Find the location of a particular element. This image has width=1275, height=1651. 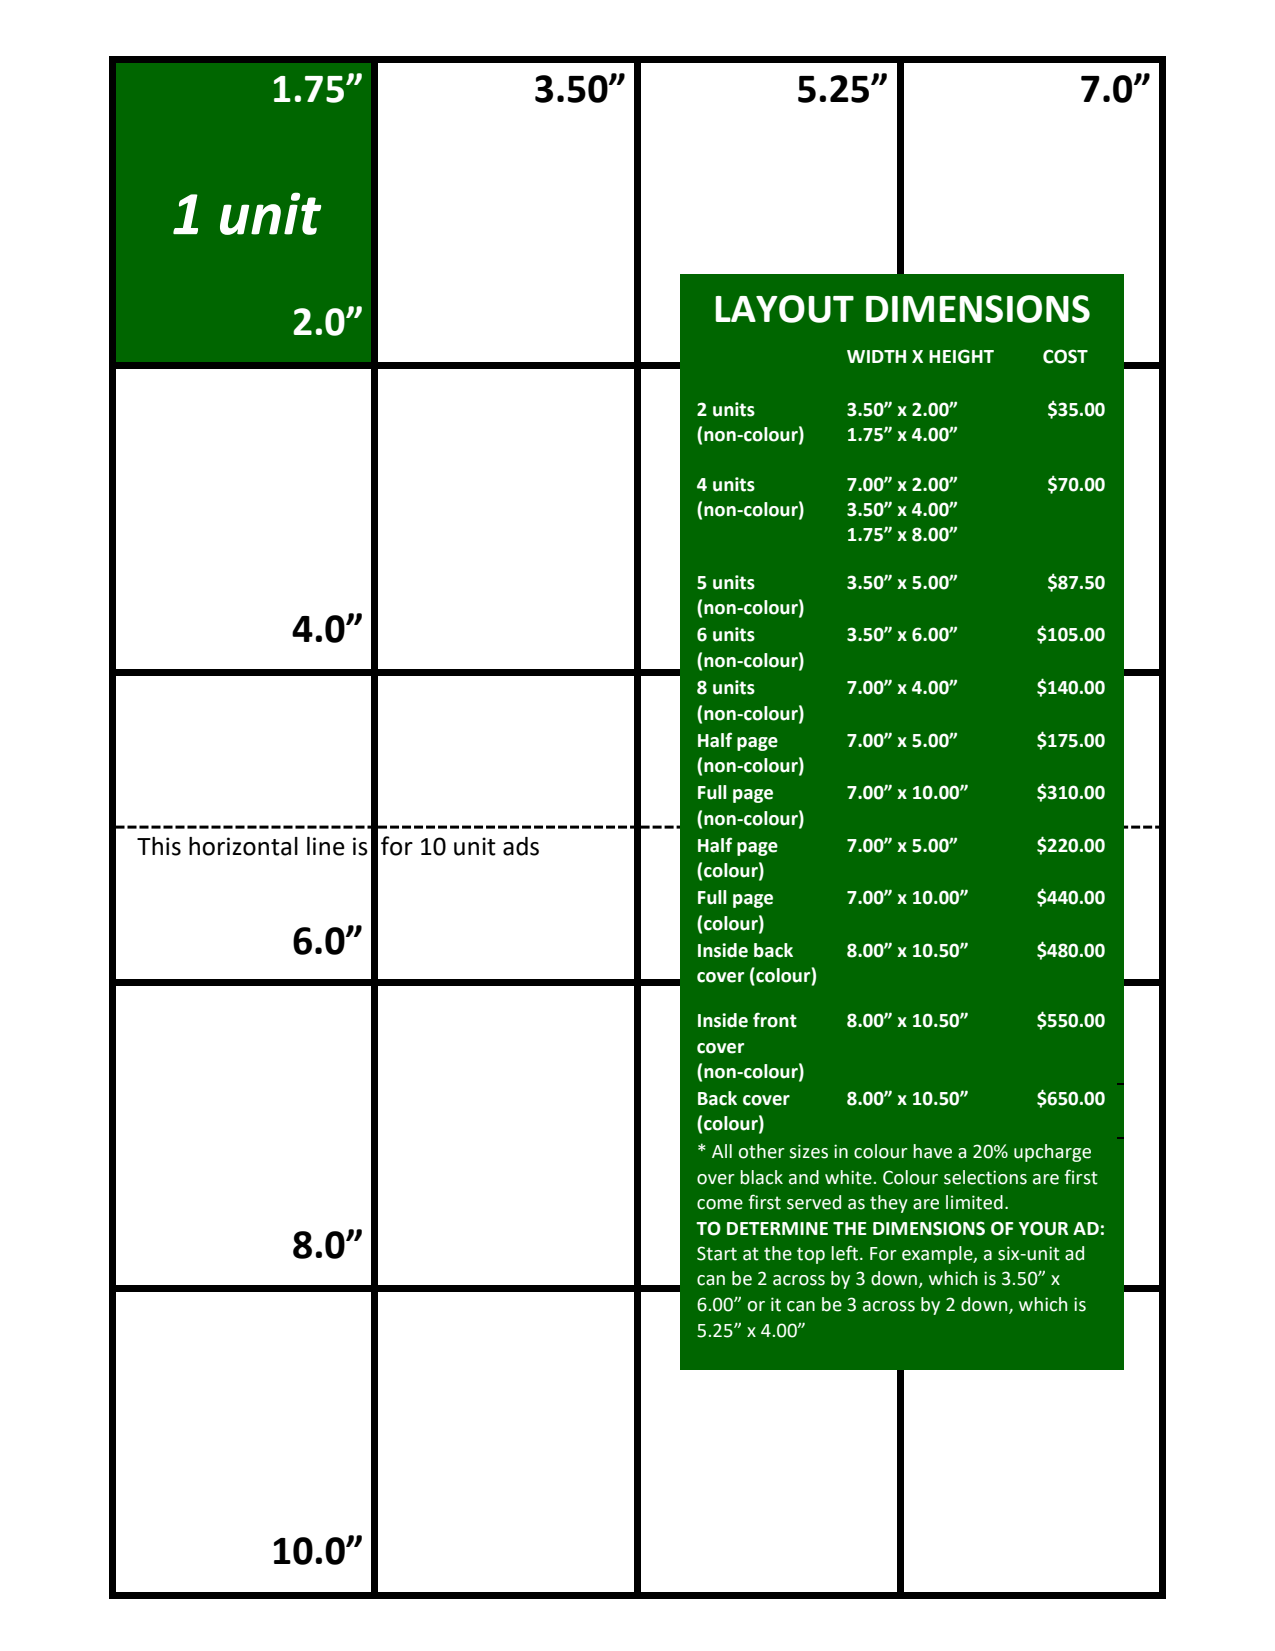

Start is located at coordinates (717, 1253).
